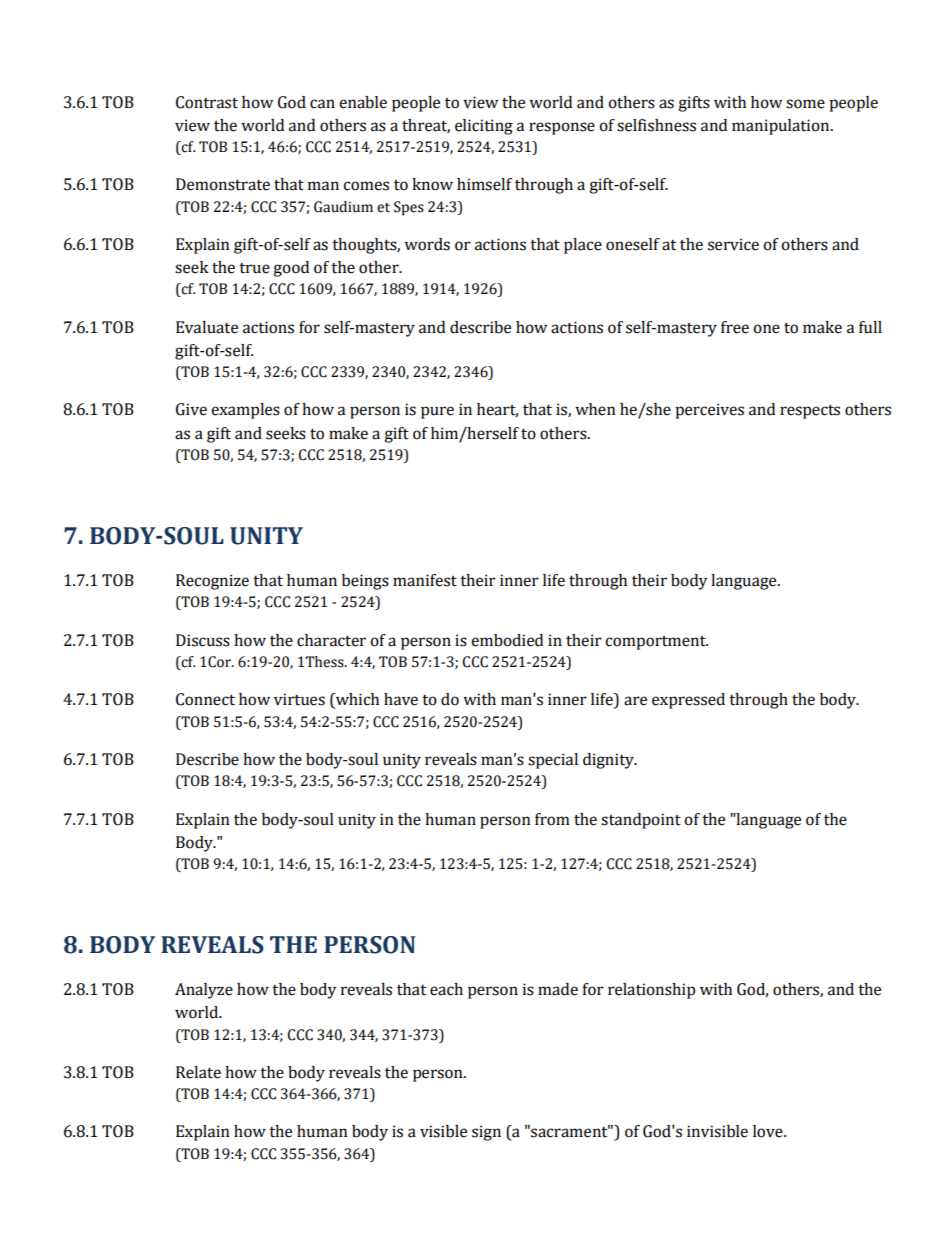  I want to click on can, so click(322, 104).
